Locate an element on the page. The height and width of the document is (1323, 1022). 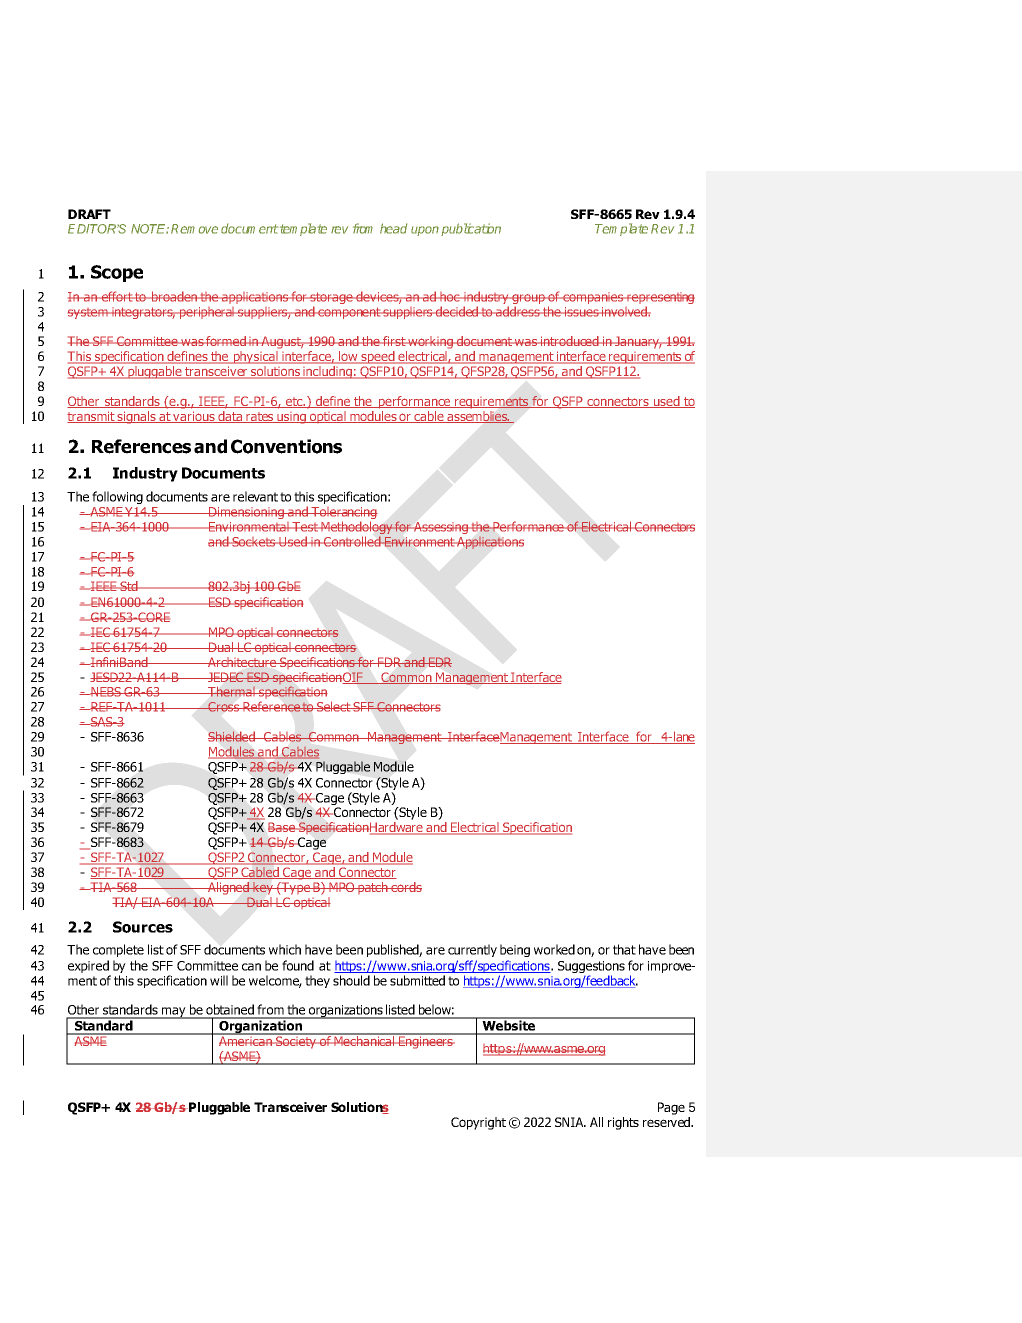
patch is located at coordinates (373, 888).
